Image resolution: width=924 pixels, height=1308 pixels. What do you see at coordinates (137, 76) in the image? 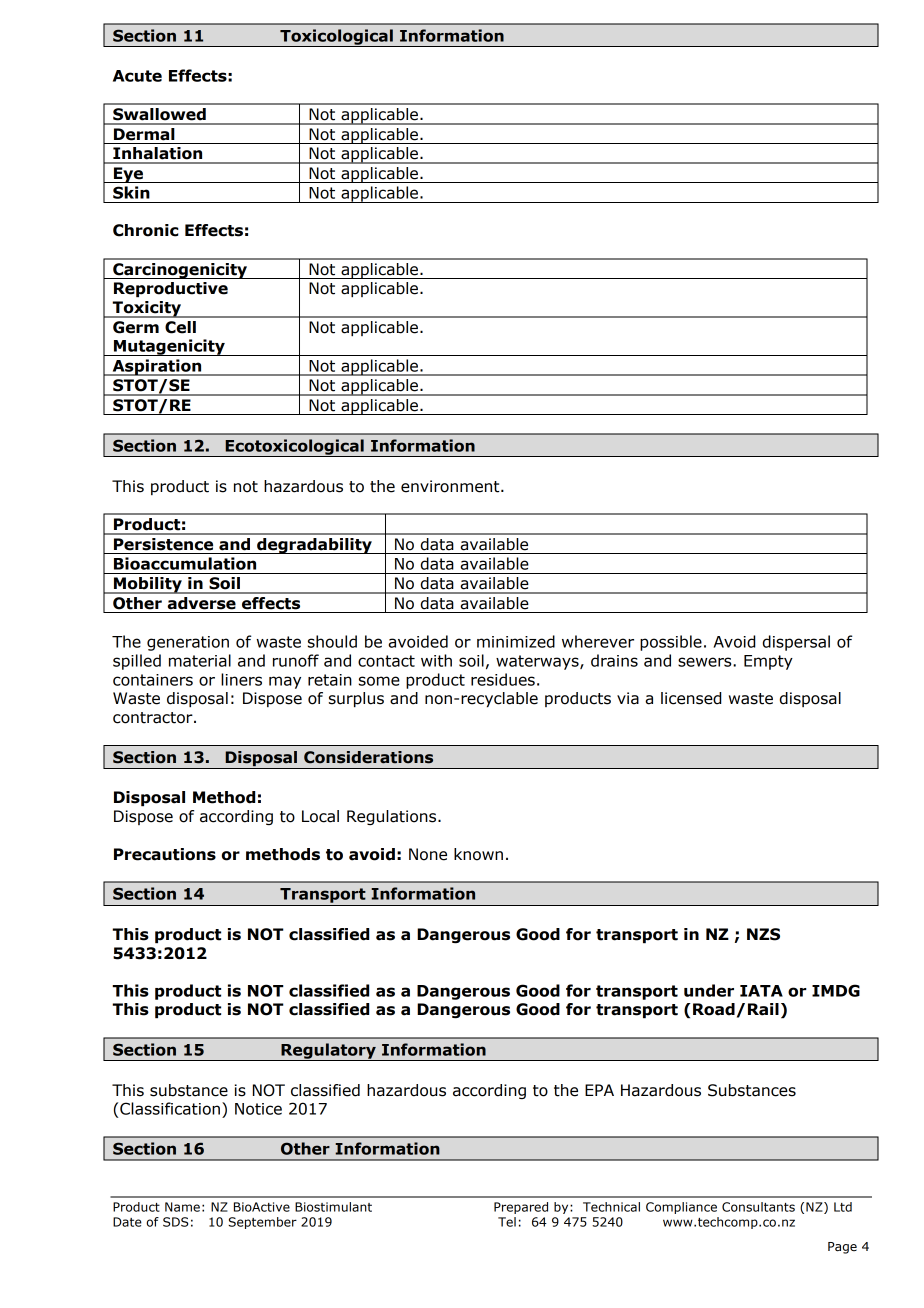
I see `Acute` at bounding box center [137, 76].
